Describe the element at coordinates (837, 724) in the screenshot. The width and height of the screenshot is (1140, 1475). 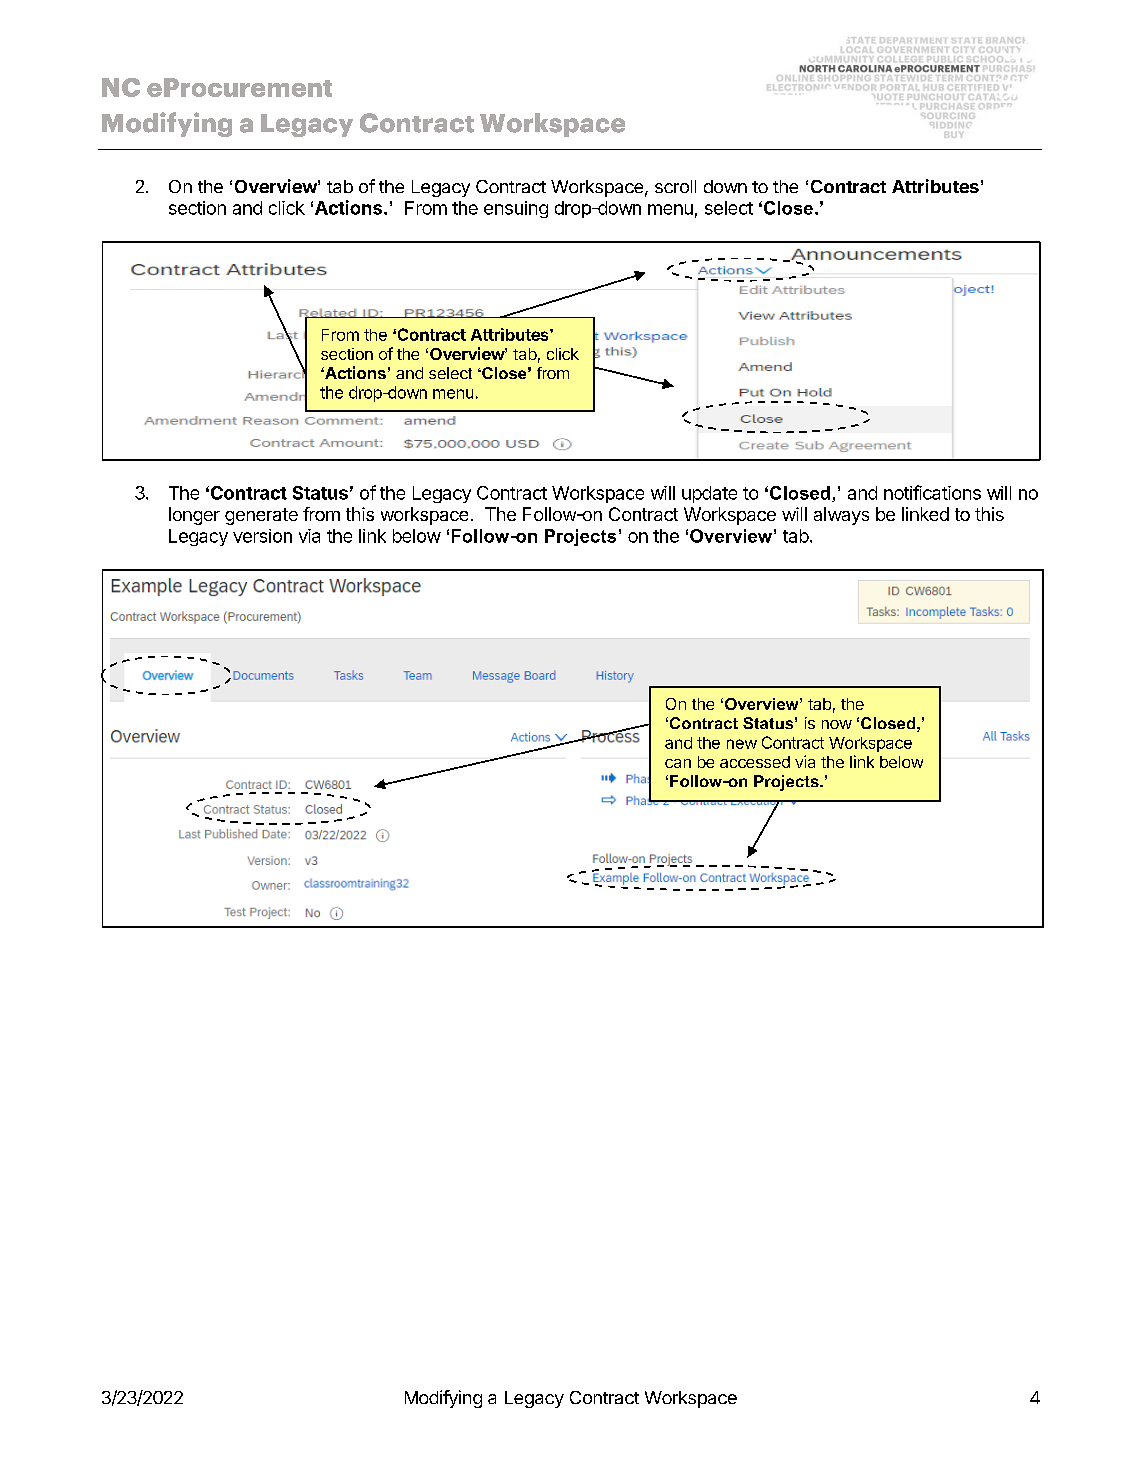
I see `now` at that location.
